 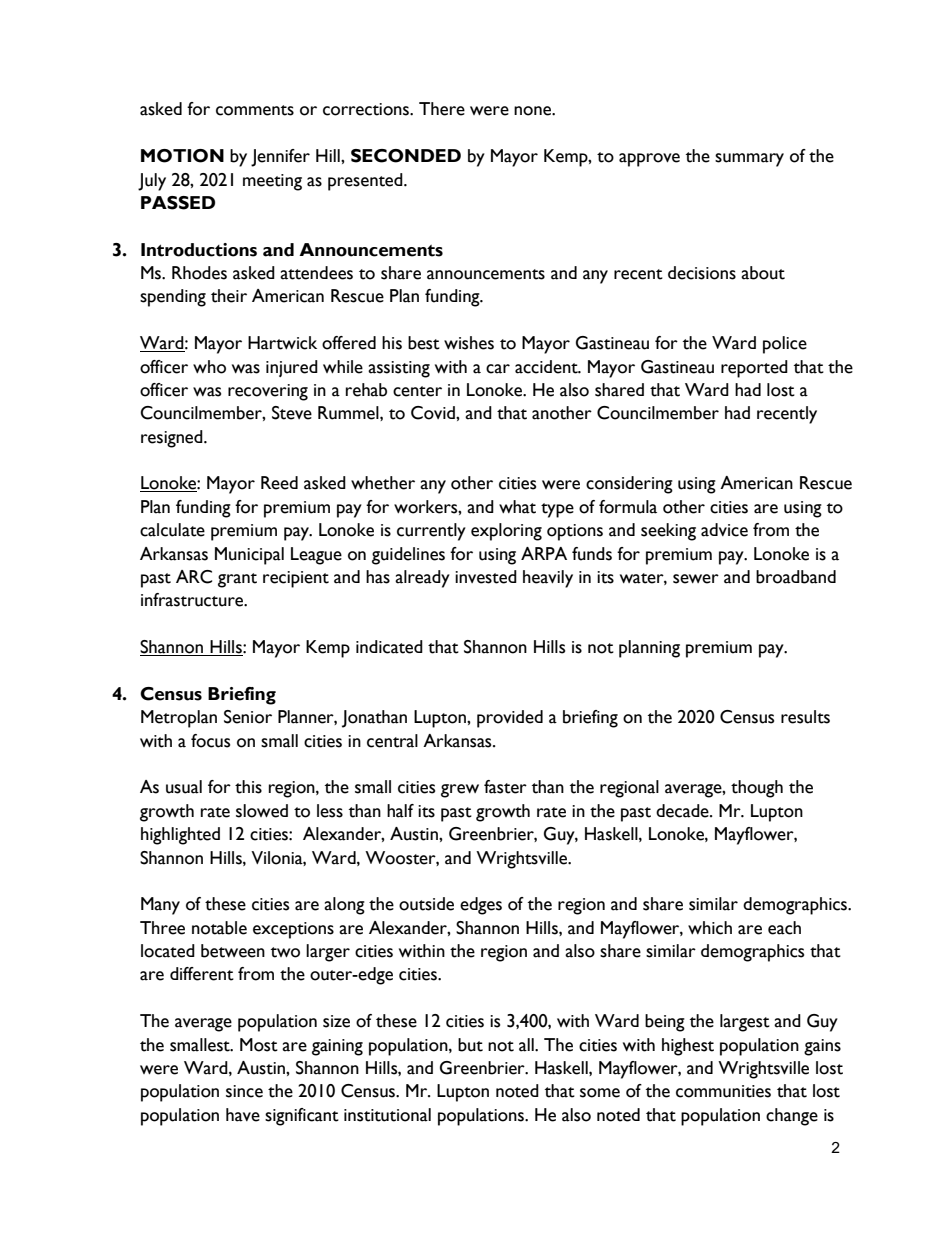 I want to click on comments, so click(x=255, y=110).
